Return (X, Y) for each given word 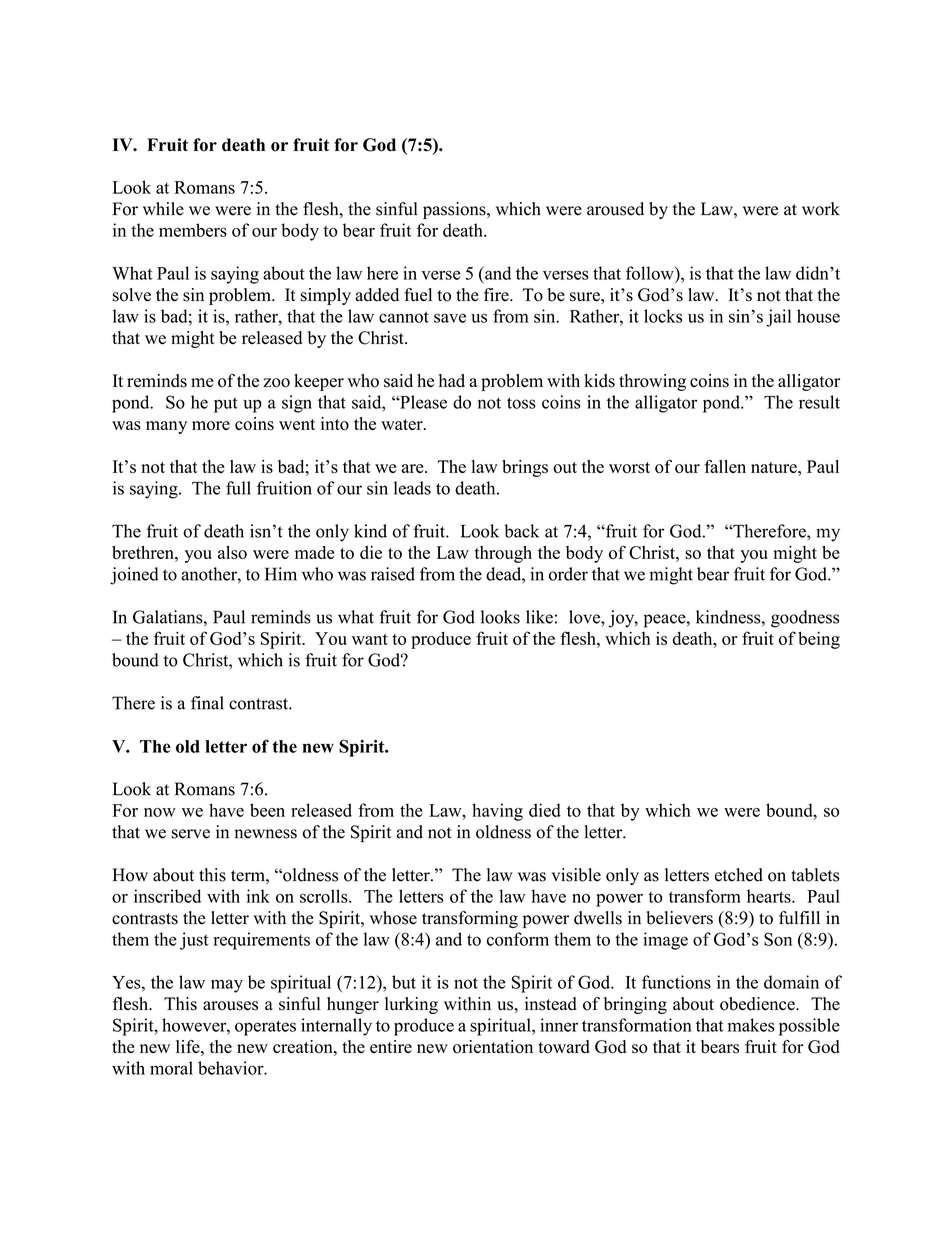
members (193, 230)
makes (751, 1025)
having (497, 812)
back (521, 531)
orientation (493, 1047)
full (238, 488)
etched (739, 875)
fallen (725, 466)
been (267, 810)
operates (265, 1028)
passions (455, 210)
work (821, 209)
